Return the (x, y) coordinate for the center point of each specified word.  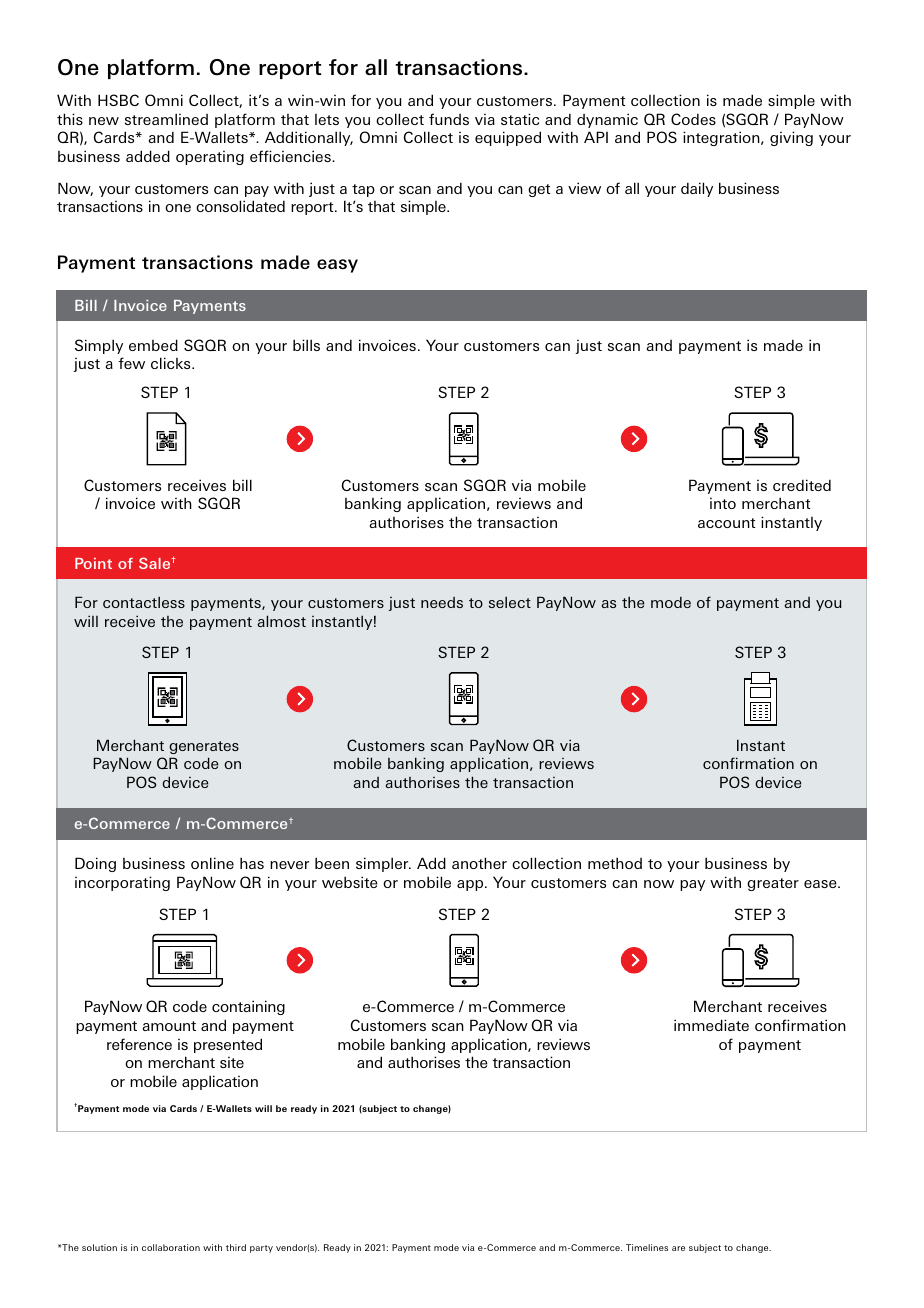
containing (248, 1007)
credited (802, 485)
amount (169, 1026)
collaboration (171, 1247)
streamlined (166, 119)
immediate (711, 1025)
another (479, 863)
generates (204, 747)
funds (449, 119)
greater (773, 884)
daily (697, 189)
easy (337, 266)
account (726, 523)
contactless (144, 602)
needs (442, 602)
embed (153, 345)
